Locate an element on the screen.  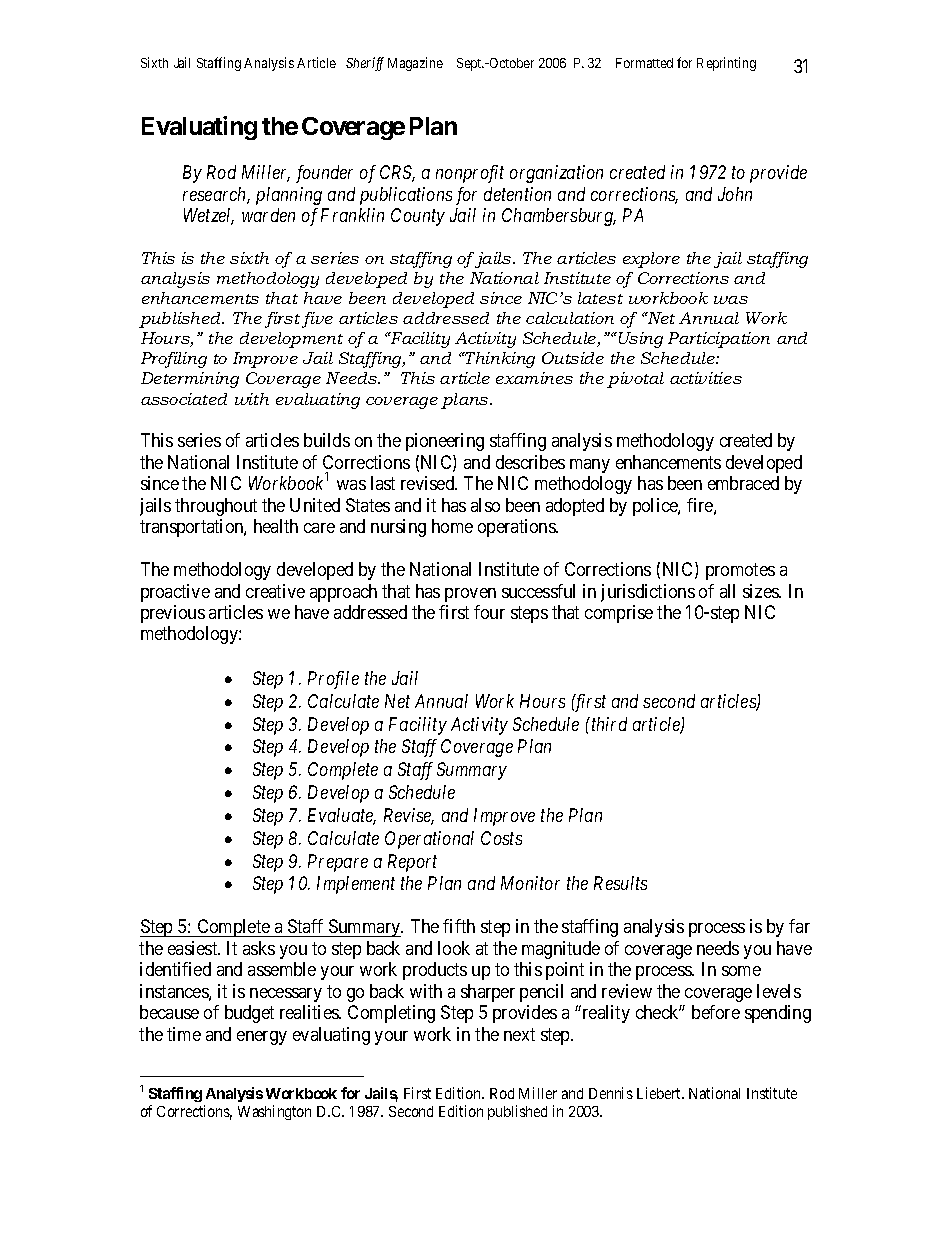
founder is located at coordinates (324, 174).
